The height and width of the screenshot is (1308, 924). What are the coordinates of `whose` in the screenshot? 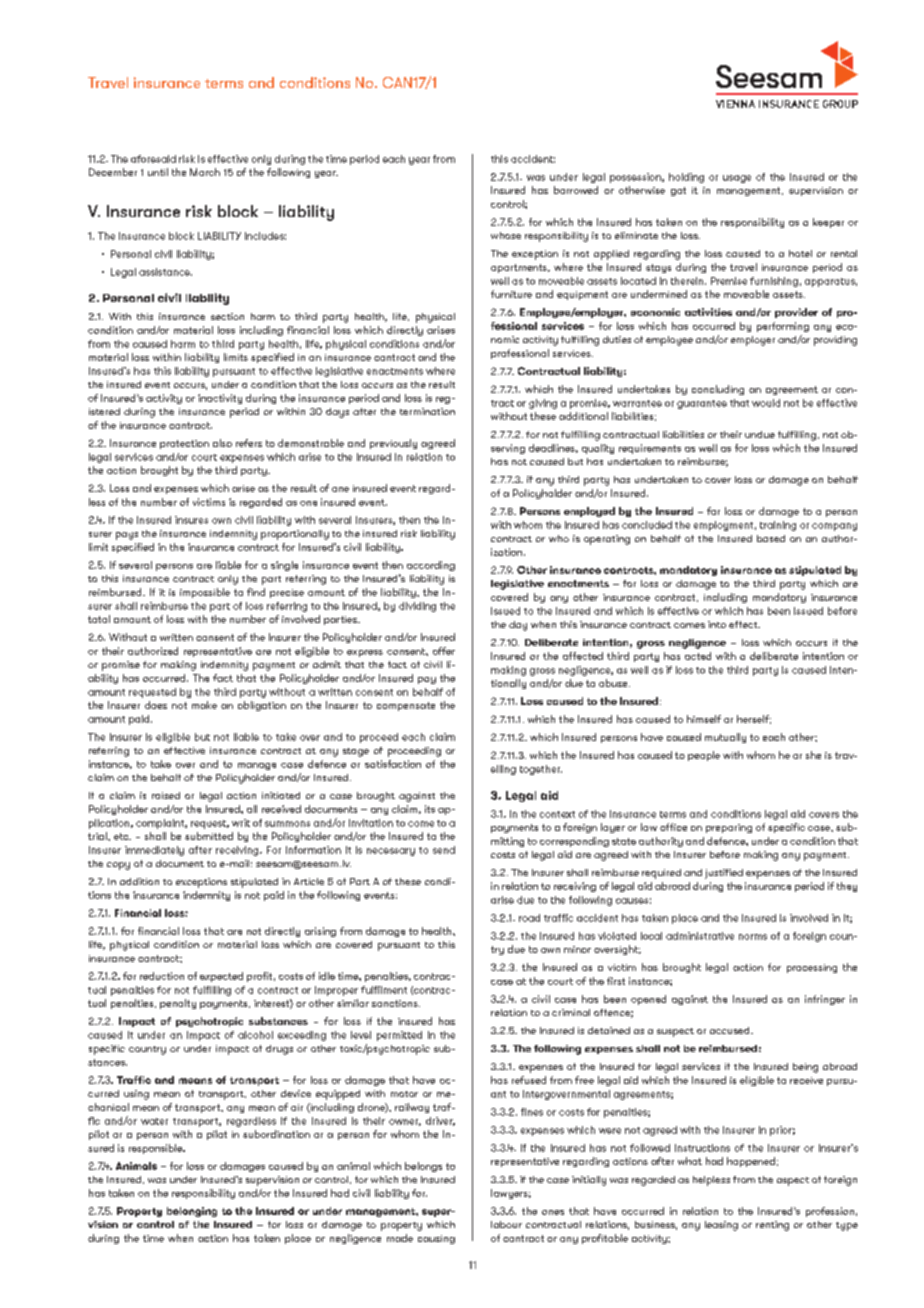 It's located at (506, 235).
